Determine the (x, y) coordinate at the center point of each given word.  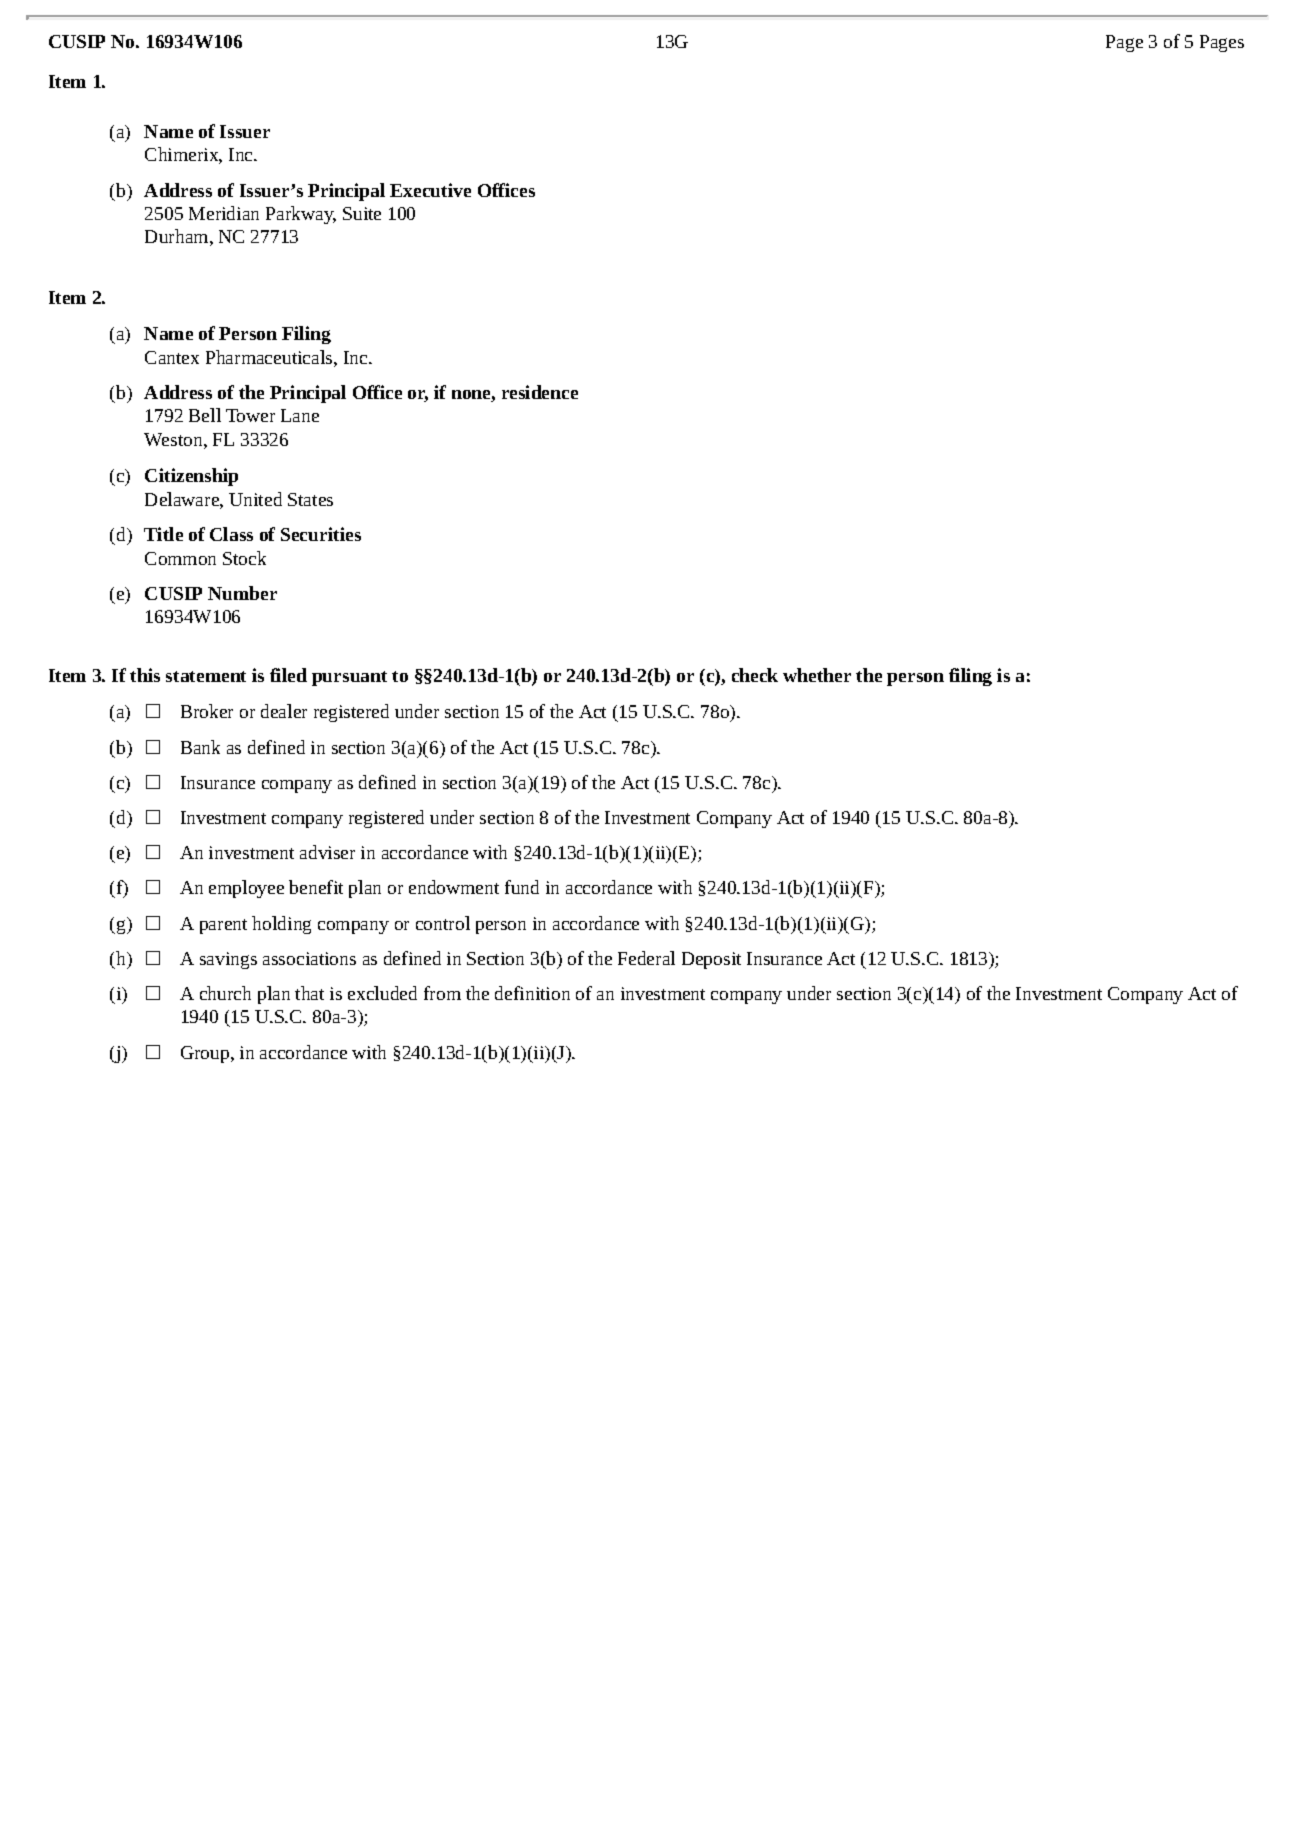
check (755, 675)
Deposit (711, 960)
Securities (321, 534)
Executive (430, 190)
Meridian (224, 213)
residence (540, 392)
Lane (300, 415)
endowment (454, 887)
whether (817, 675)
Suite (362, 213)
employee (246, 889)
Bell (205, 415)
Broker (207, 711)
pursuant (349, 678)
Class (231, 534)
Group (206, 1054)
